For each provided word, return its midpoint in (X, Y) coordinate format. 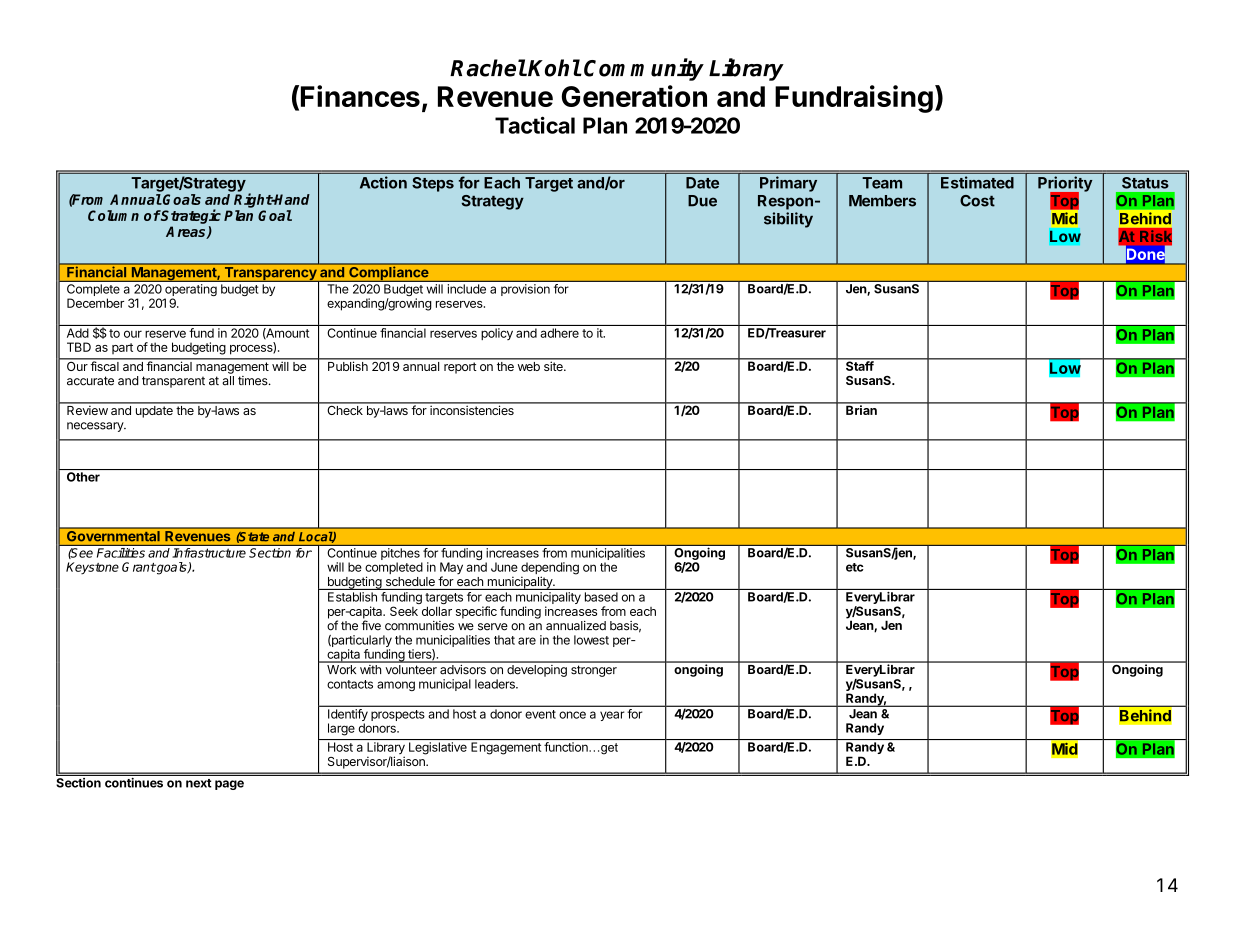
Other (83, 477)
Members (882, 201)
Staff (859, 365)
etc (855, 567)
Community (644, 69)
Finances (360, 96)
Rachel (488, 68)
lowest (591, 640)
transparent (173, 382)
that (504, 640)
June (504, 567)
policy (497, 334)
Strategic (190, 216)
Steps (433, 184)
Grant (139, 567)
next (198, 783)
